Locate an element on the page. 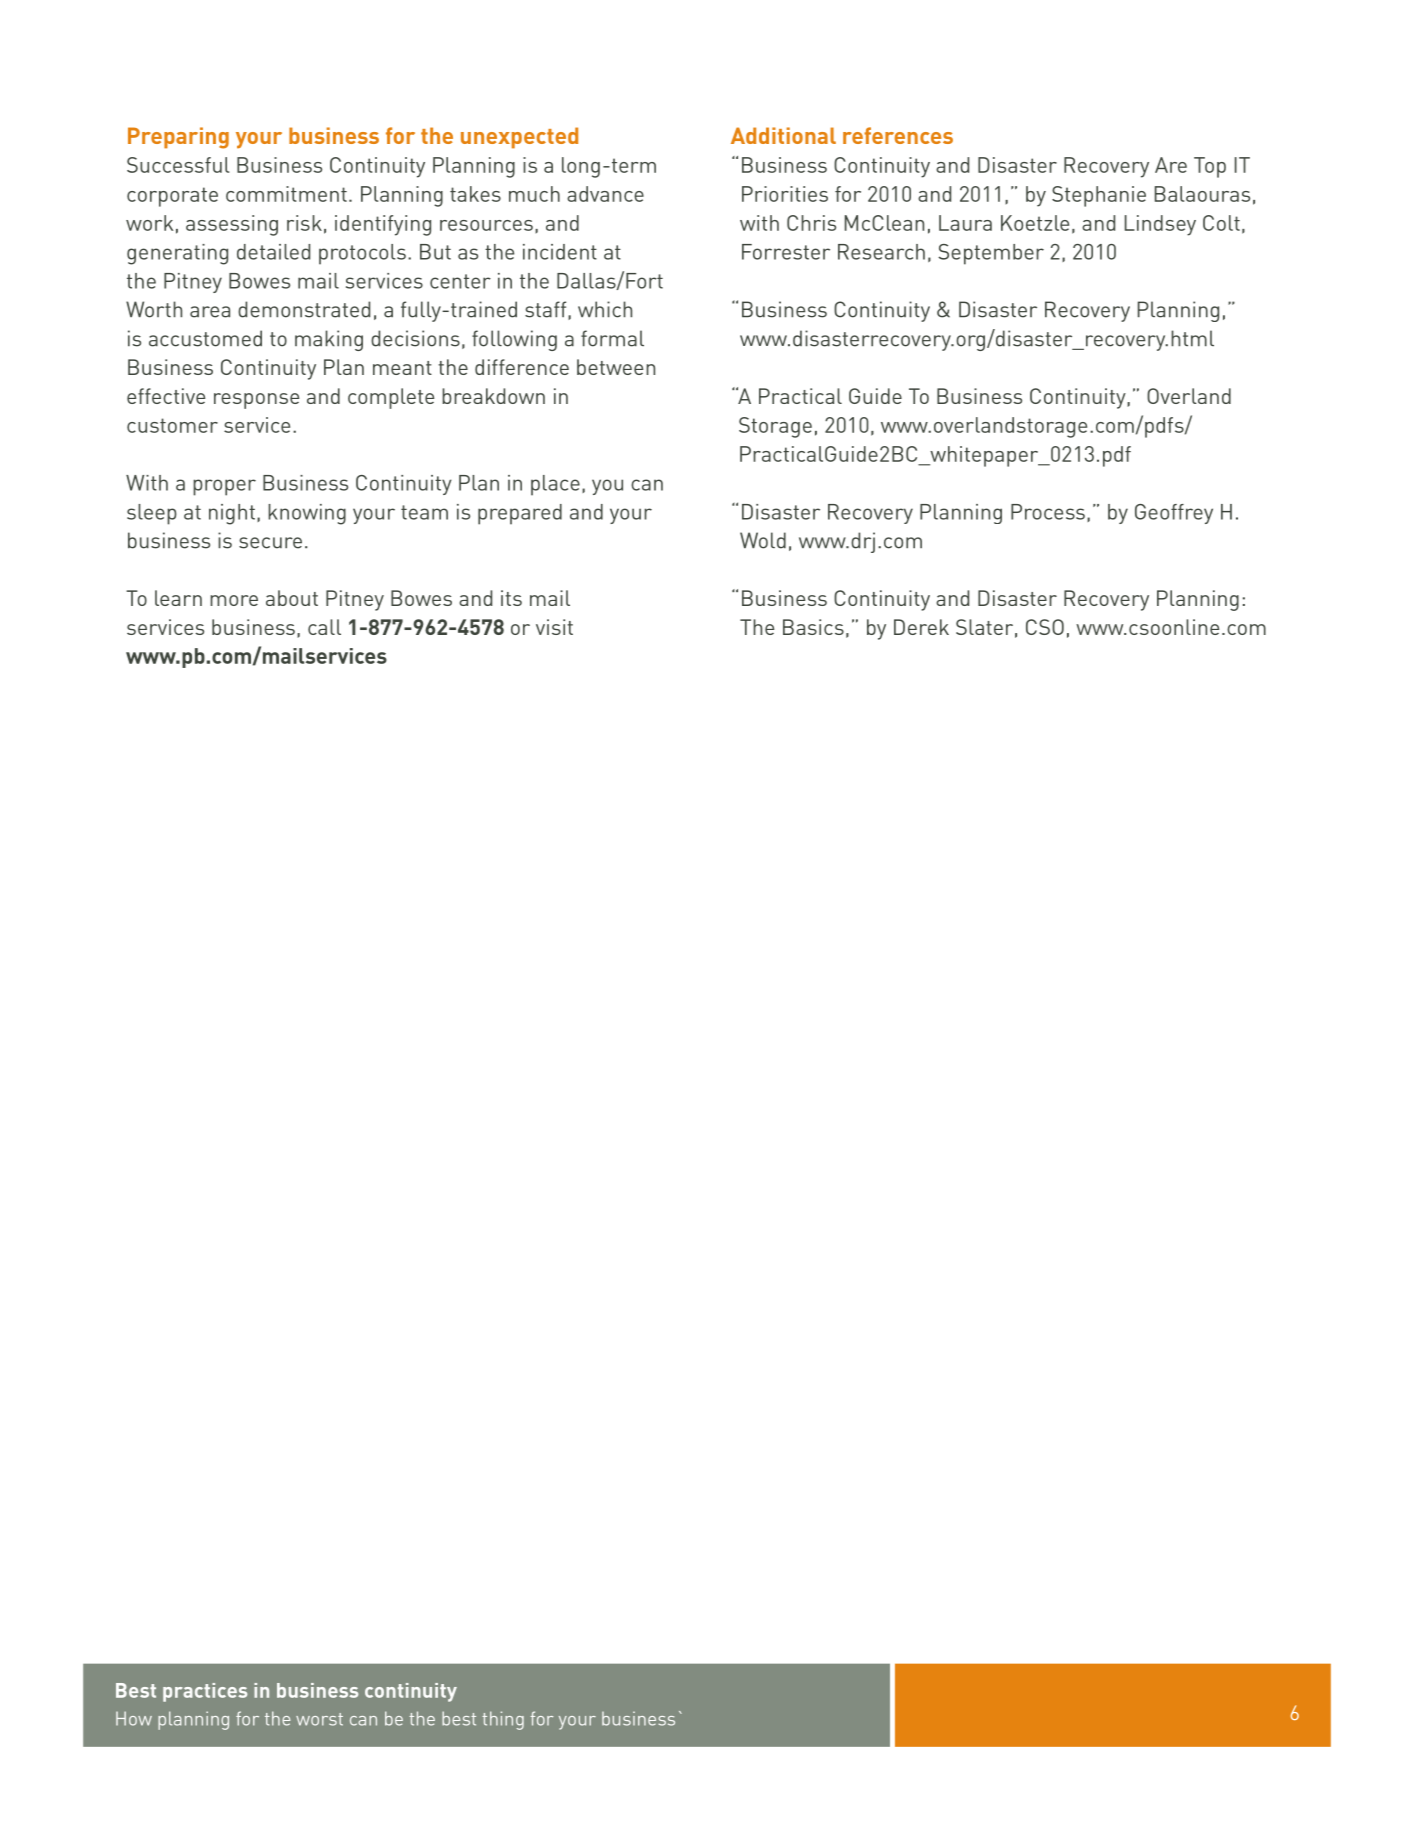  Derek is located at coordinates (921, 627).
